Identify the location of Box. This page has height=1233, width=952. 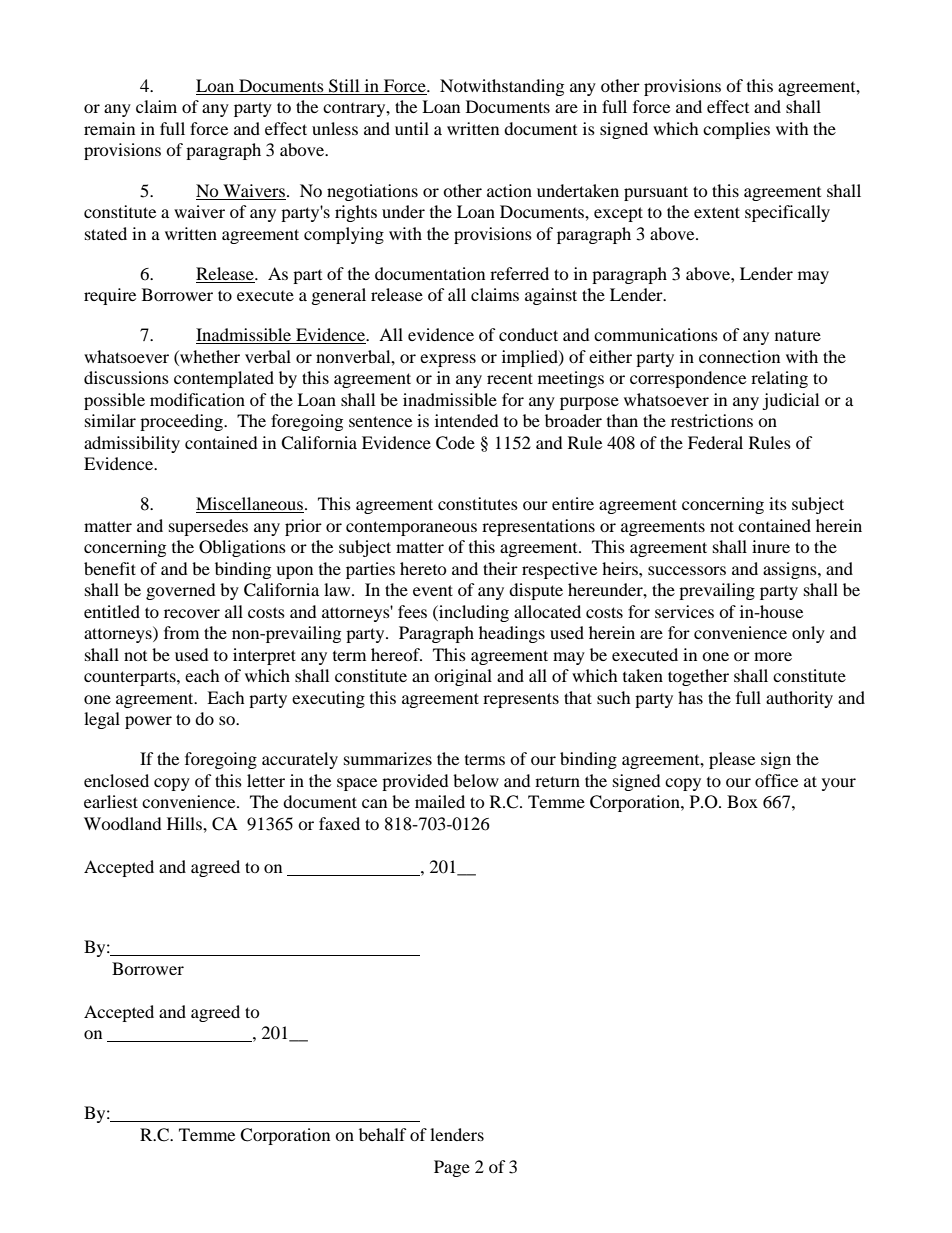
(742, 801).
